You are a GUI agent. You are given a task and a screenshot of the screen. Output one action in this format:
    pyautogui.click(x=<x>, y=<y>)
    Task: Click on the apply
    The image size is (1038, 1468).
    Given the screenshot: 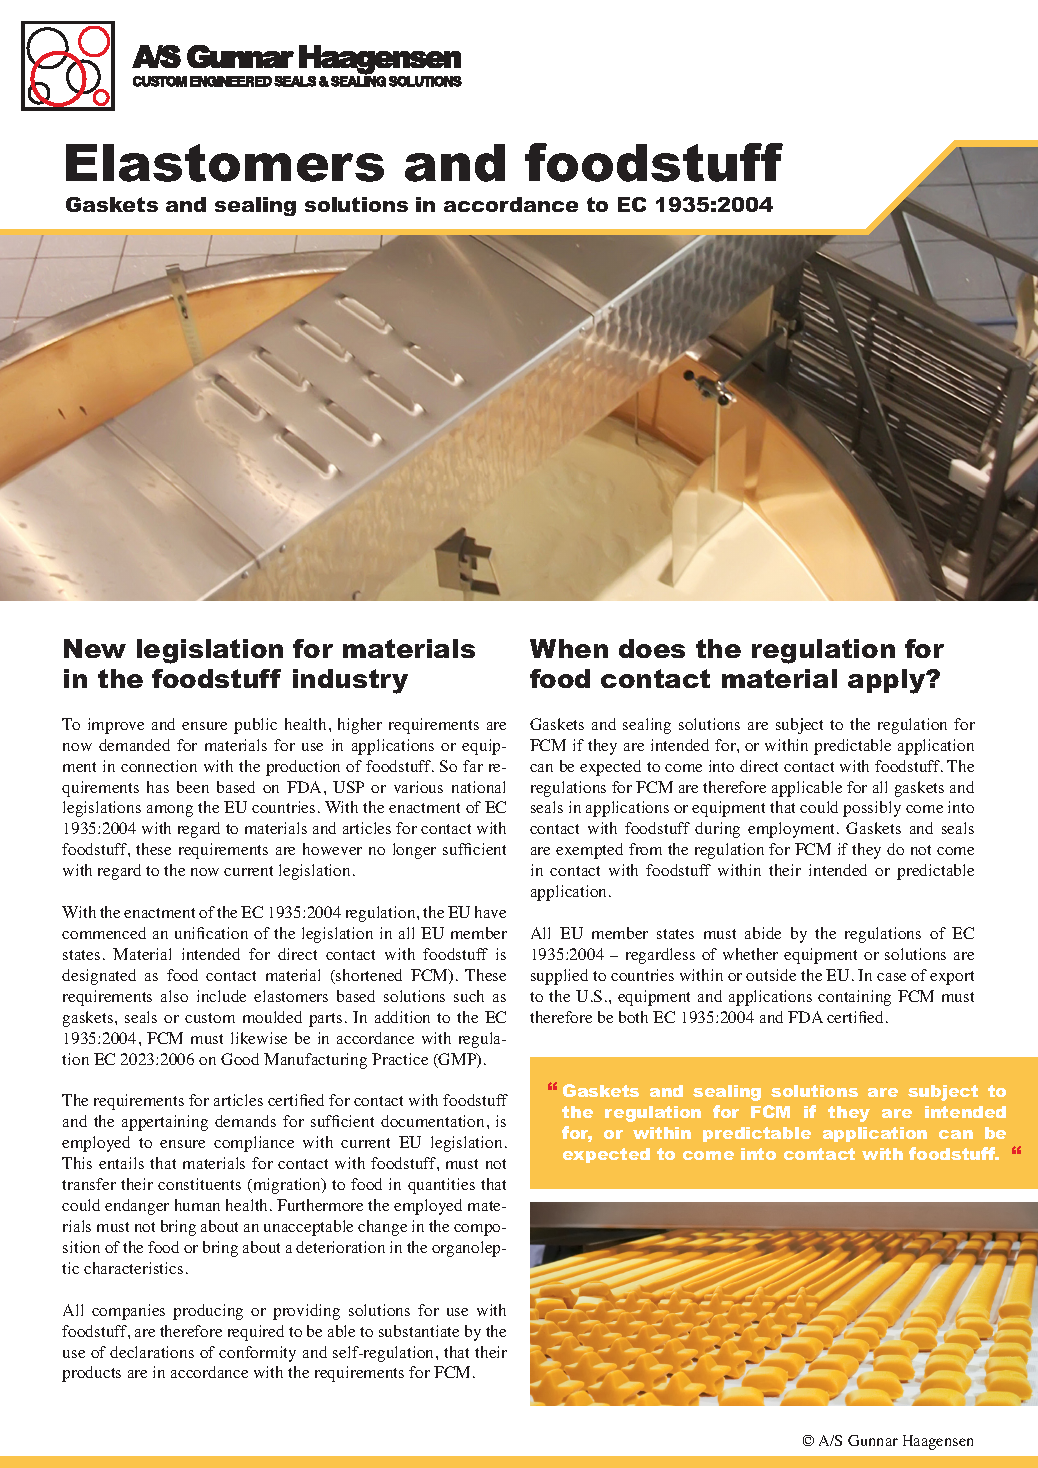 What is the action you would take?
    pyautogui.click(x=888, y=681)
